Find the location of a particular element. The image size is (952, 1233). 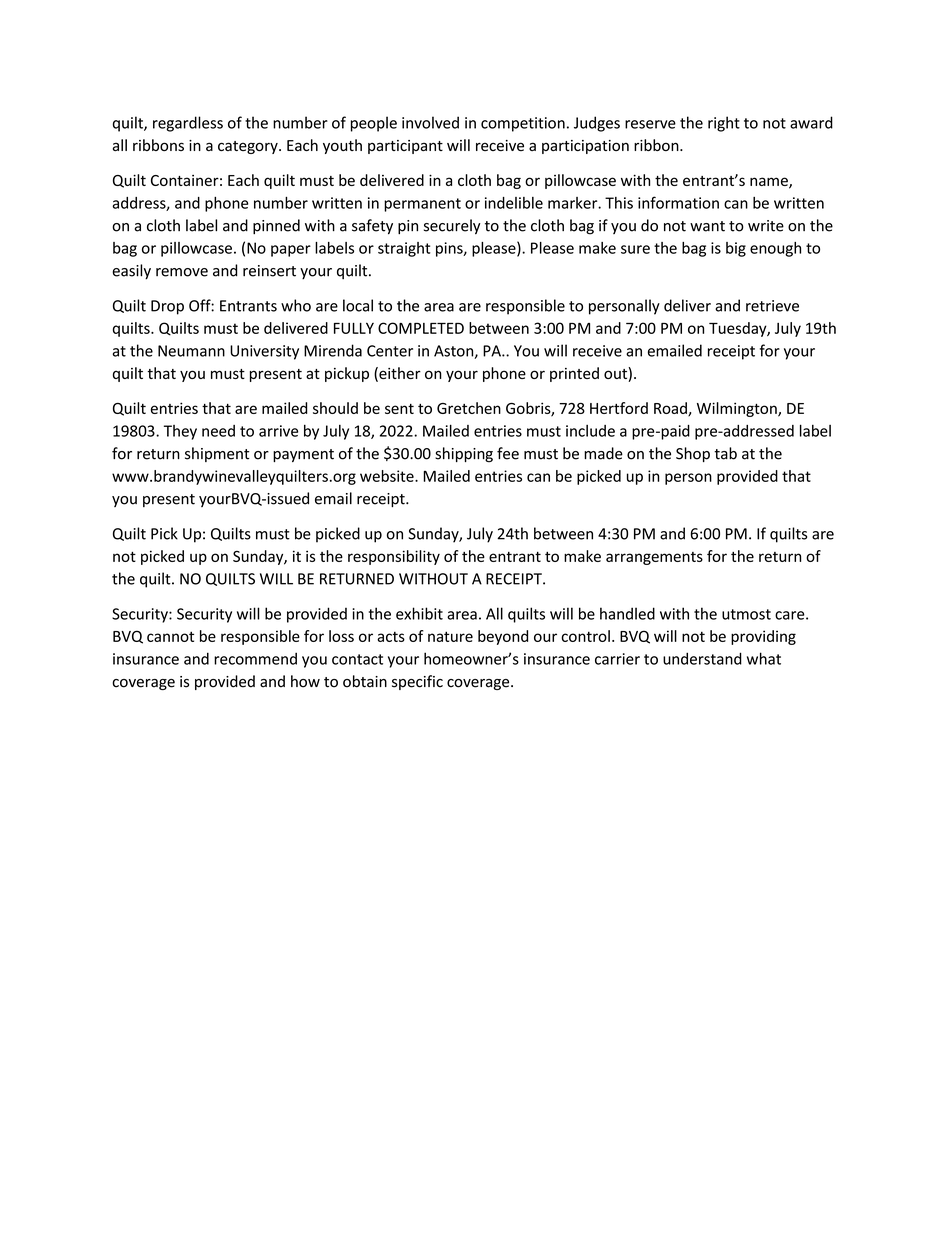

need is located at coordinates (218, 431).
